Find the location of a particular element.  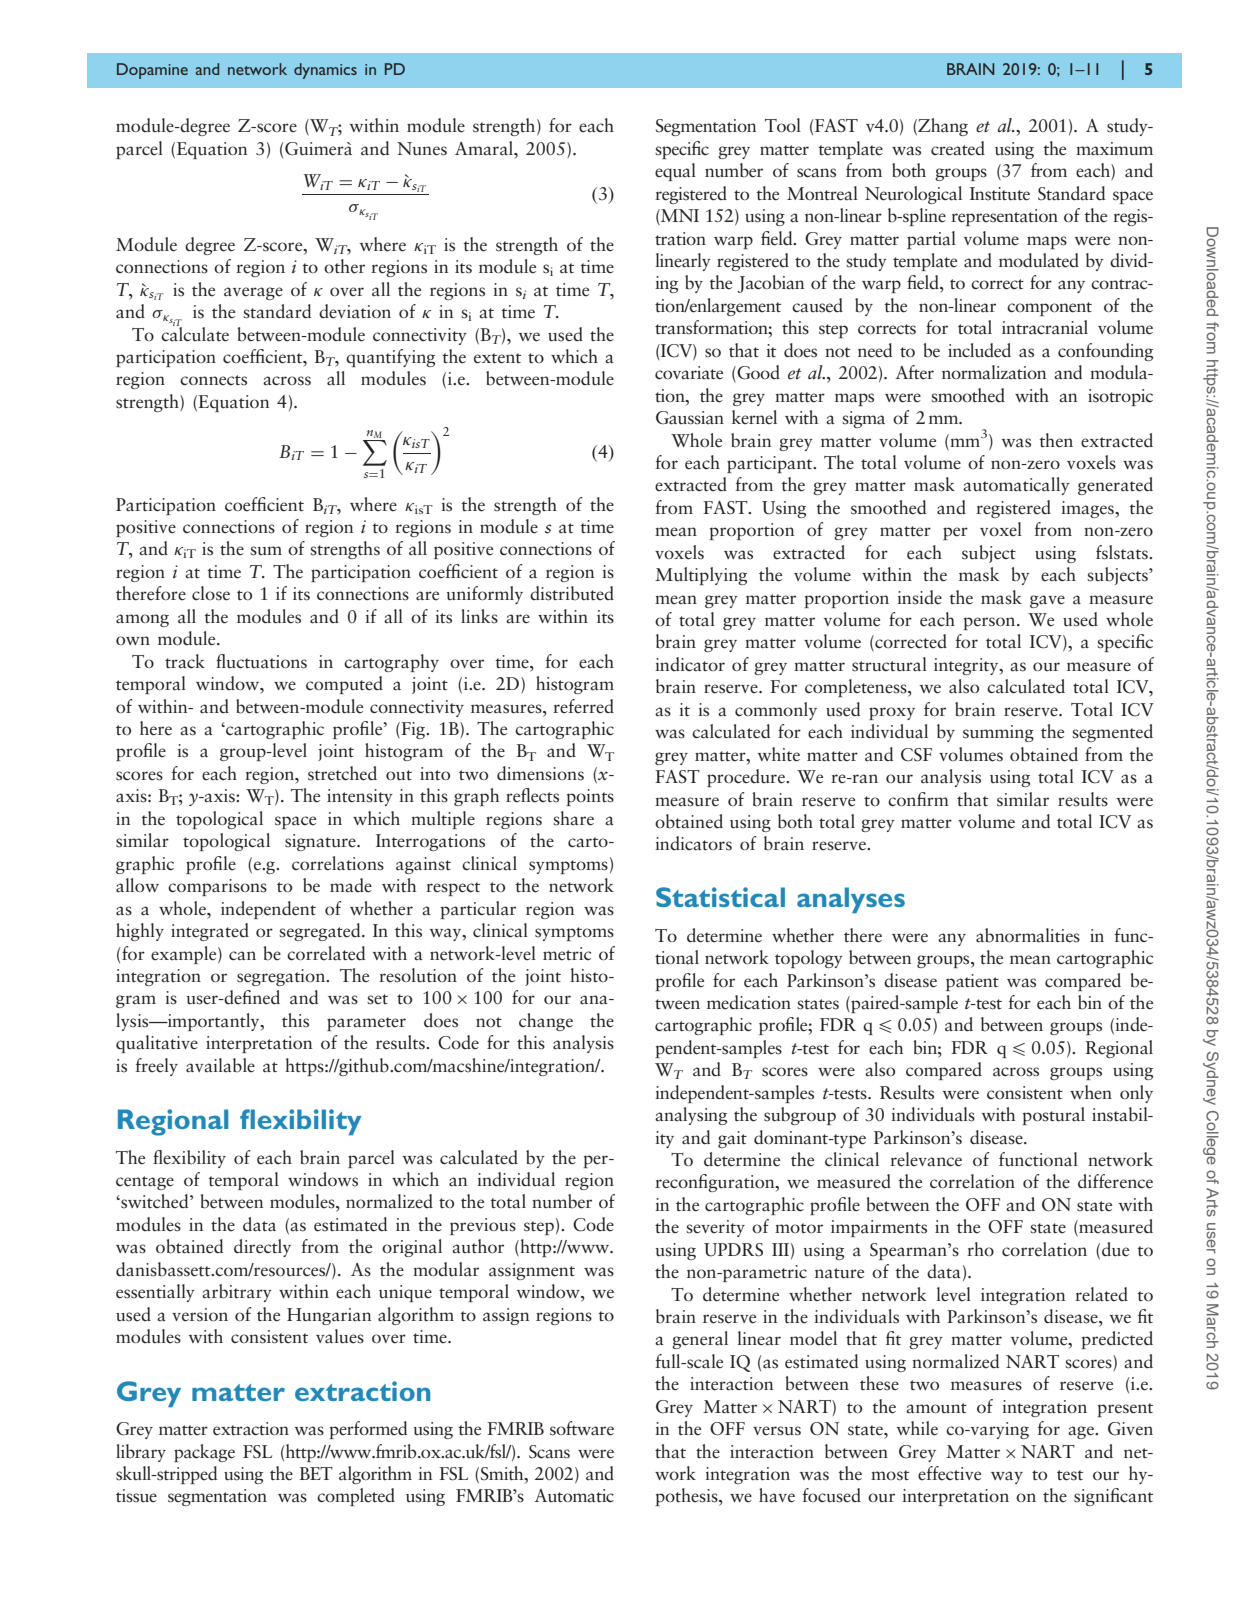

created is located at coordinates (958, 148).
